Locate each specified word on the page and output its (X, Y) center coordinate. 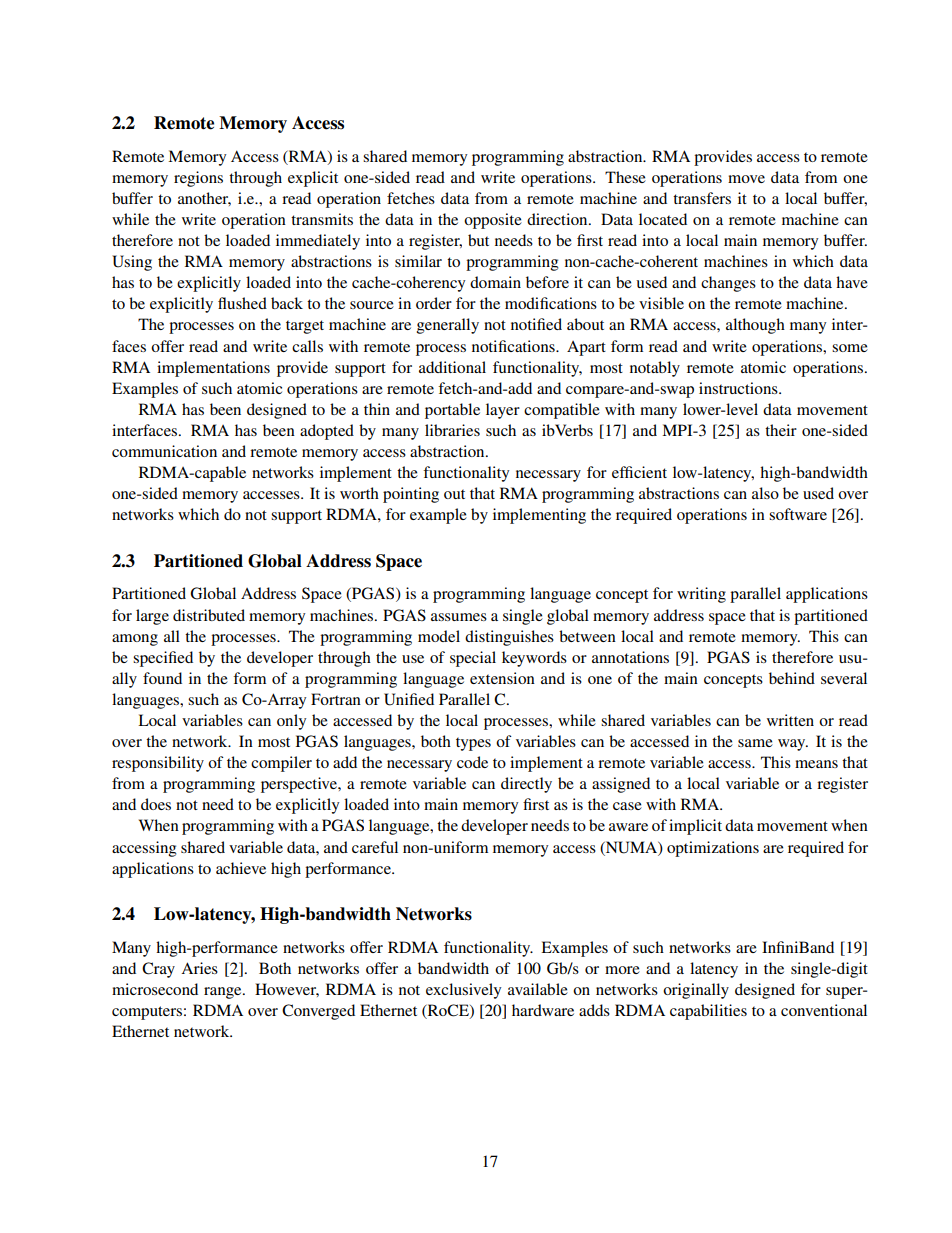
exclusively (463, 991)
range (224, 993)
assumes (459, 617)
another (204, 199)
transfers (702, 198)
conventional (824, 1010)
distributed (209, 615)
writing (701, 595)
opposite (493, 221)
